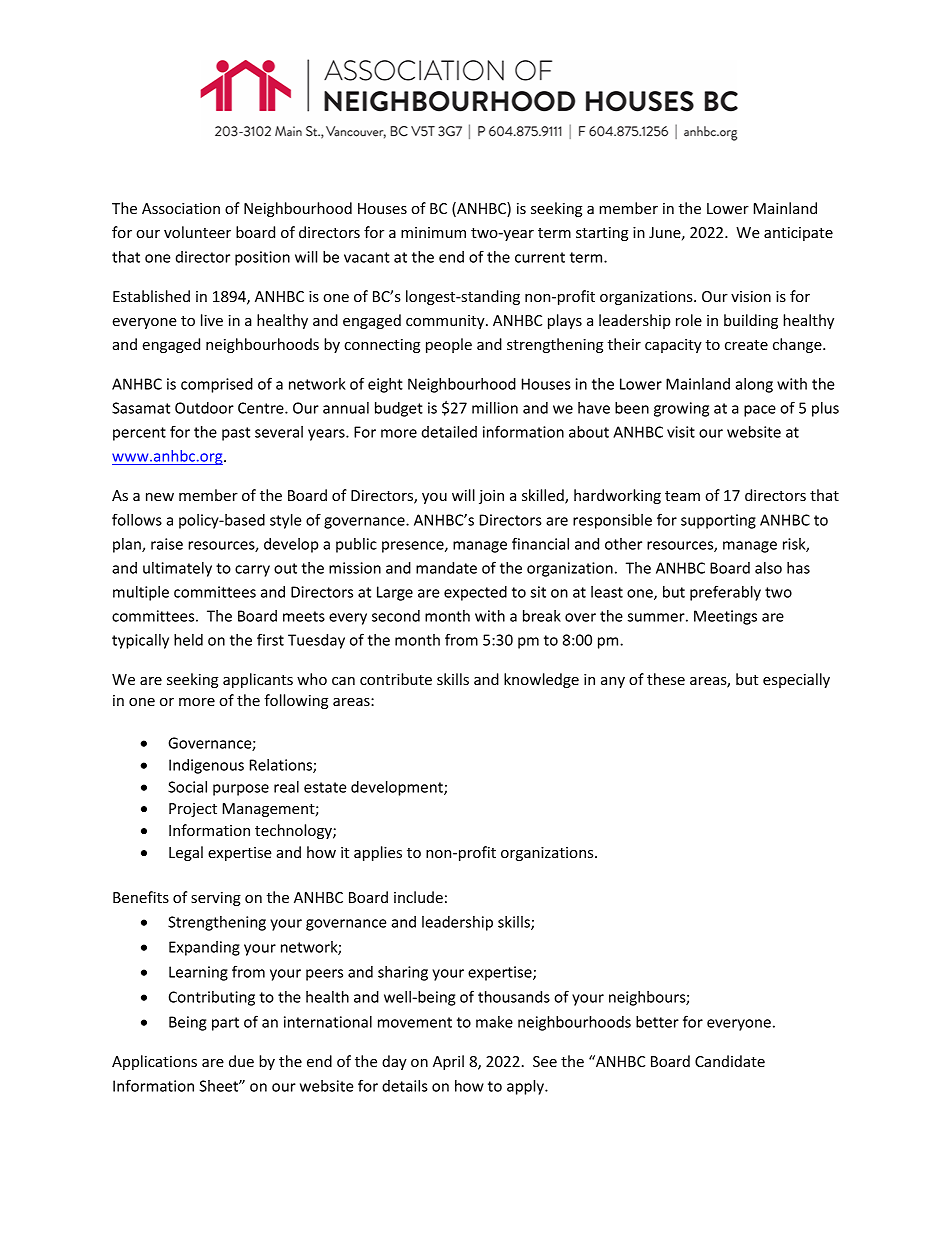 The image size is (952, 1233). I want to click on volunteer, so click(197, 232).
